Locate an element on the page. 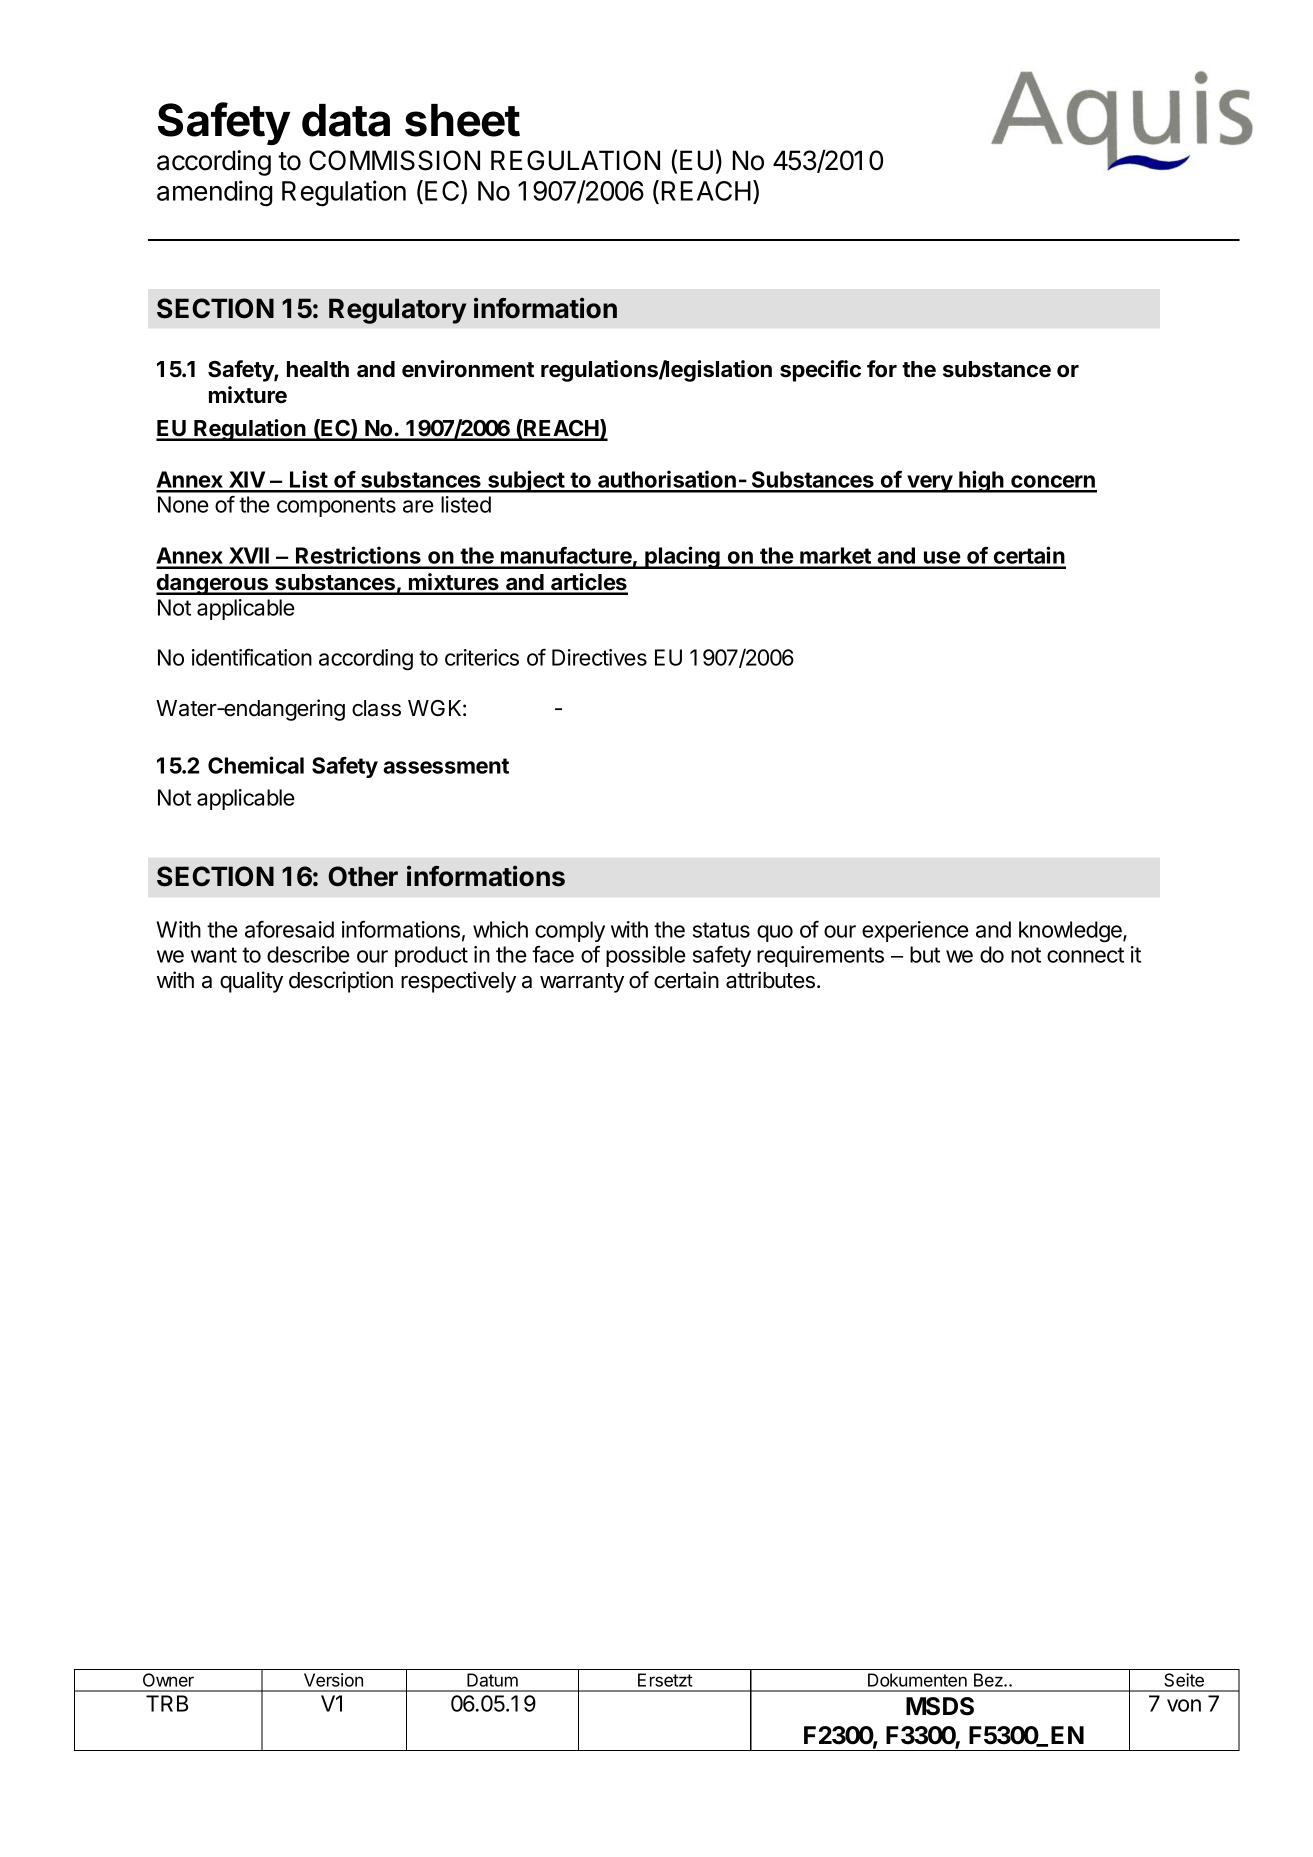 The width and height of the page is (1313, 1857). TRB is located at coordinates (167, 1703).
